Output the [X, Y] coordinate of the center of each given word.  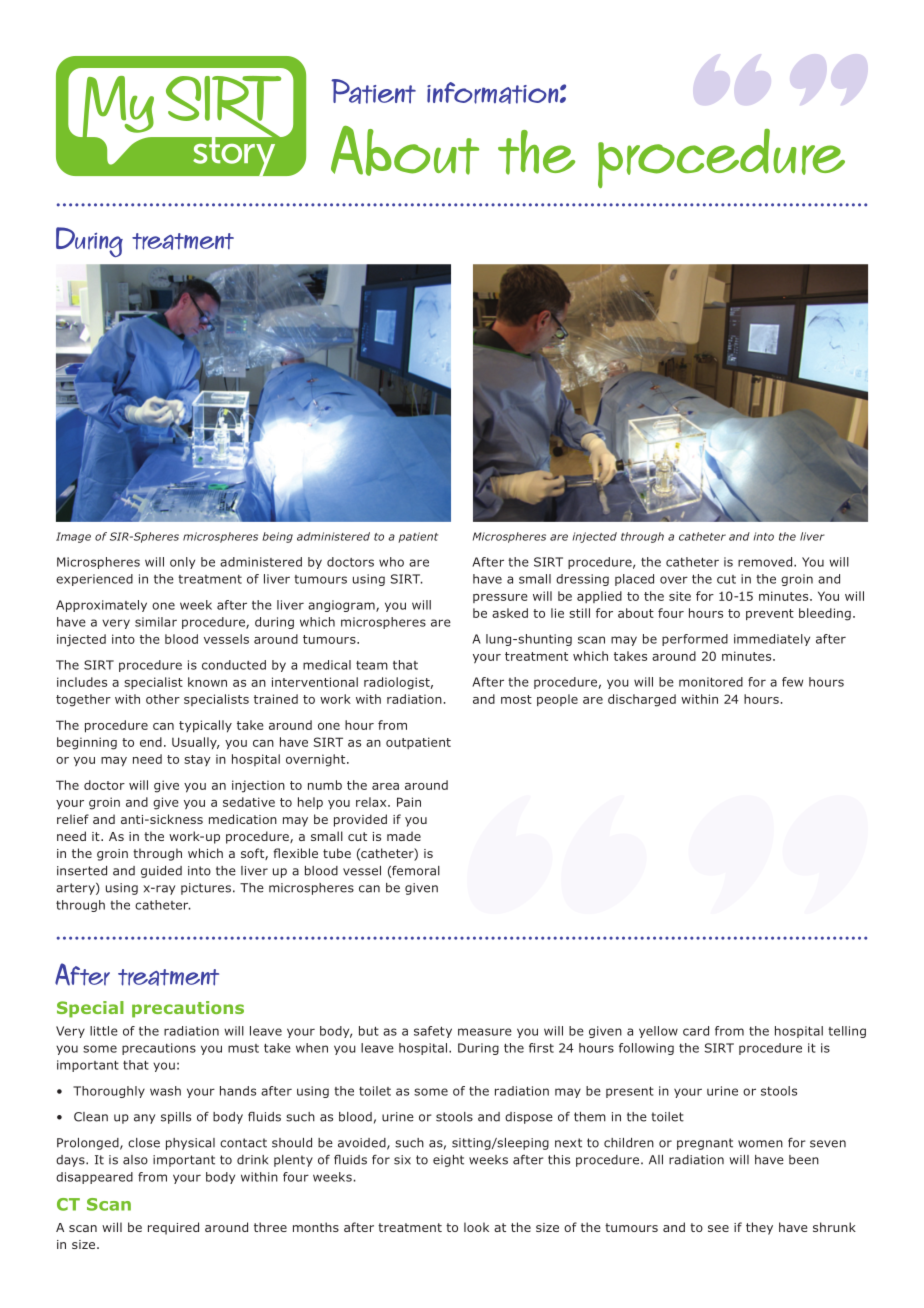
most [516, 699]
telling [847, 1032]
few [792, 682]
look [476, 1227]
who [391, 562]
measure [485, 1032]
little [104, 1031]
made [404, 836]
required [173, 1228]
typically [205, 726]
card [696, 1031]
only [182, 563]
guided [161, 872]
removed [766, 562]
